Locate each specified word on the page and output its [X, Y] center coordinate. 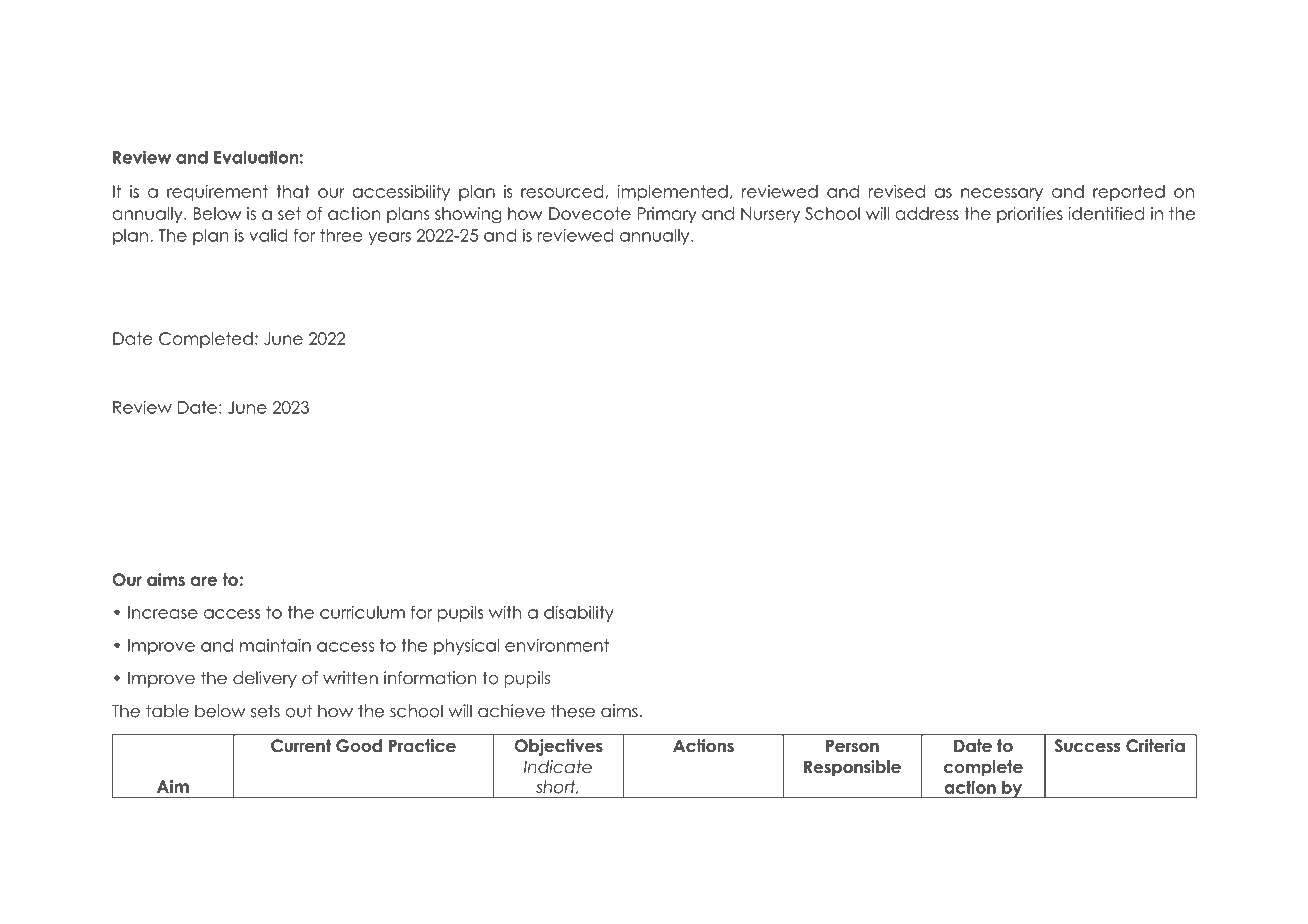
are [204, 581]
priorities [1030, 215]
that [293, 191]
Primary [667, 215]
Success [1088, 746]
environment [557, 645]
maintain [275, 645]
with [505, 612]
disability [579, 613]
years [389, 238]
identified [1106, 213]
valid [268, 235]
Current [301, 746]
